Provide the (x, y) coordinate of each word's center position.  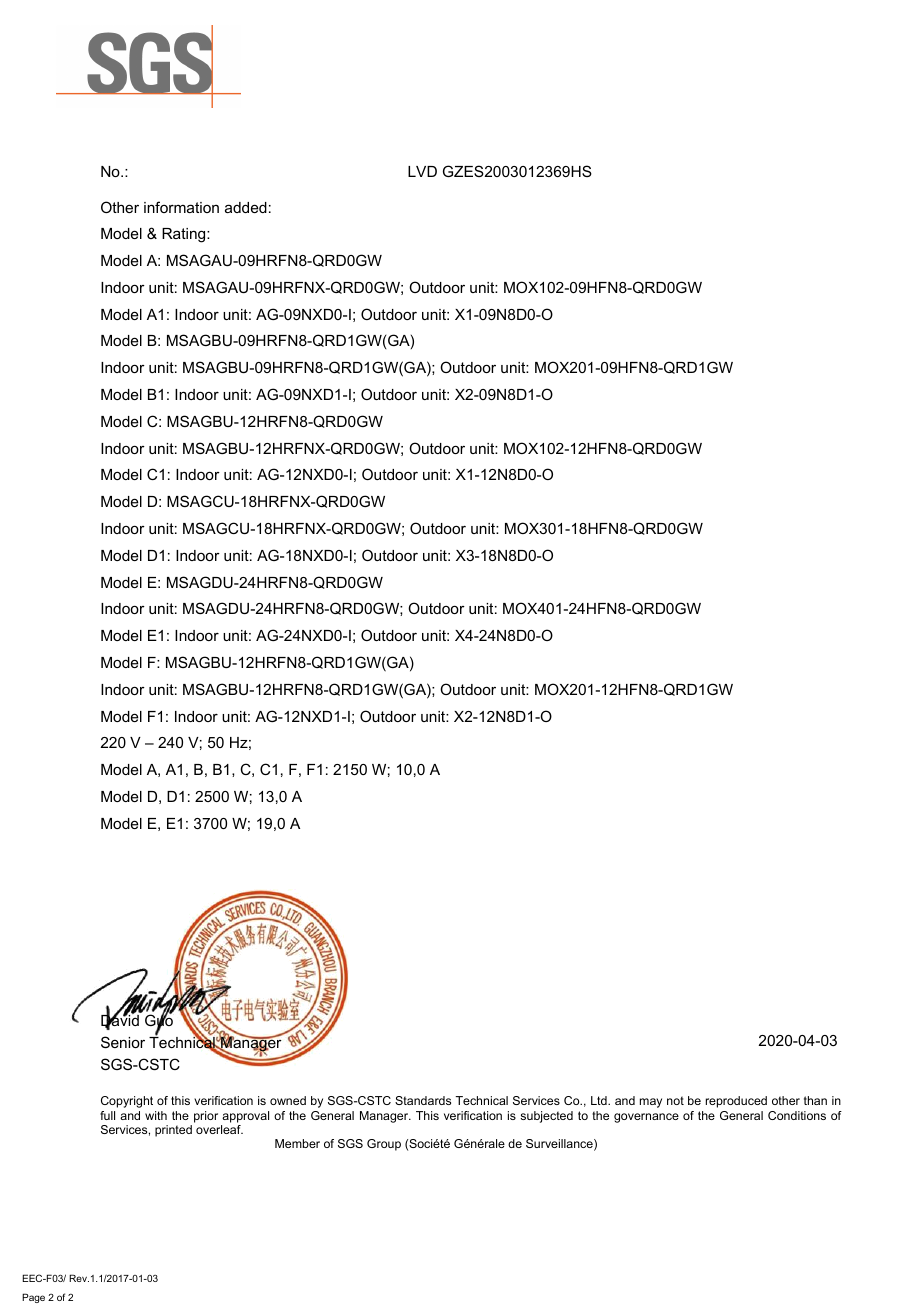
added (246, 207)
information (181, 207)
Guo (159, 1021)
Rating (185, 235)
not (675, 1100)
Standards (423, 1100)
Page (33, 1298)
